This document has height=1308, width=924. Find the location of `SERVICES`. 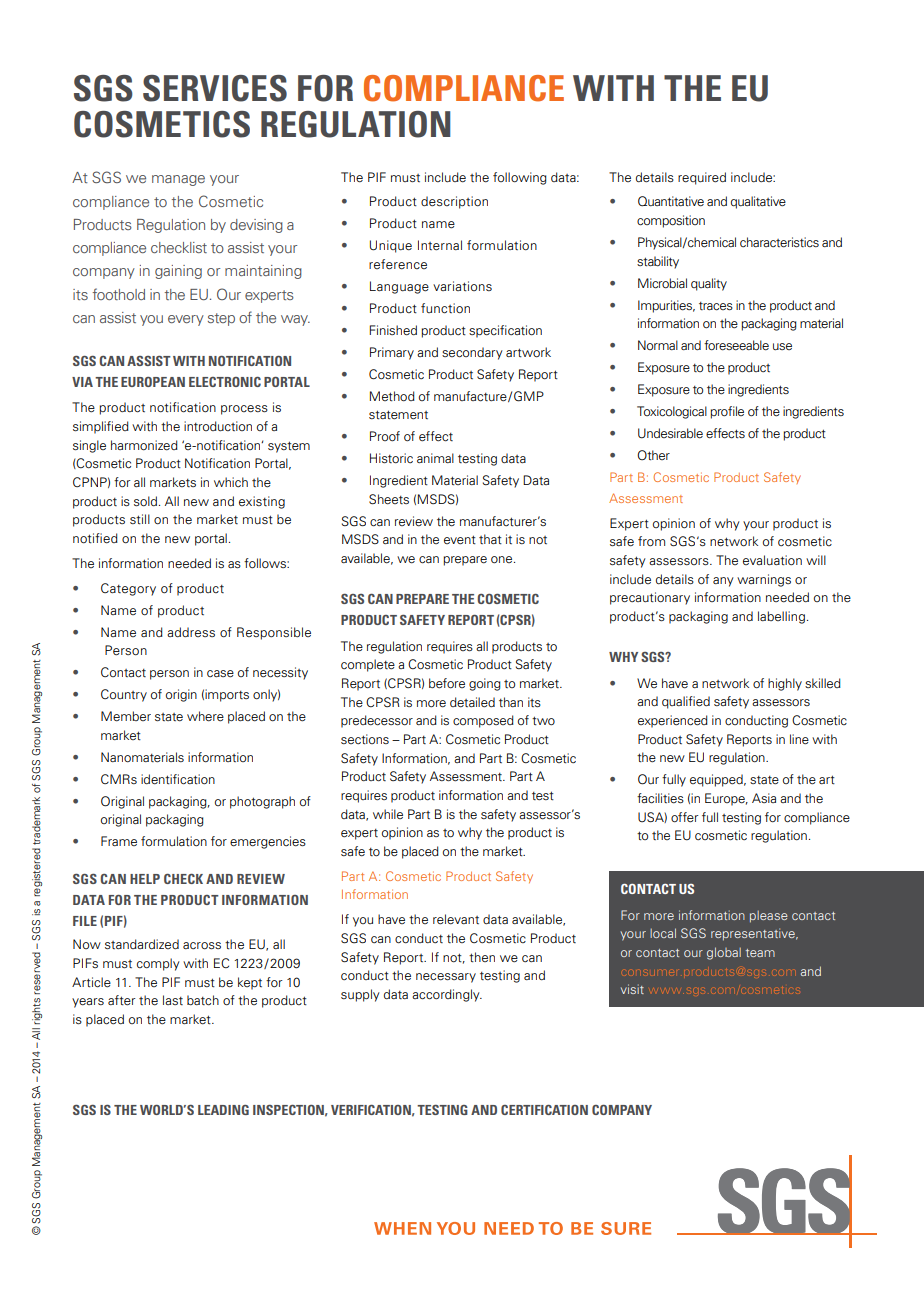

SERVICES is located at coordinates (215, 88).
